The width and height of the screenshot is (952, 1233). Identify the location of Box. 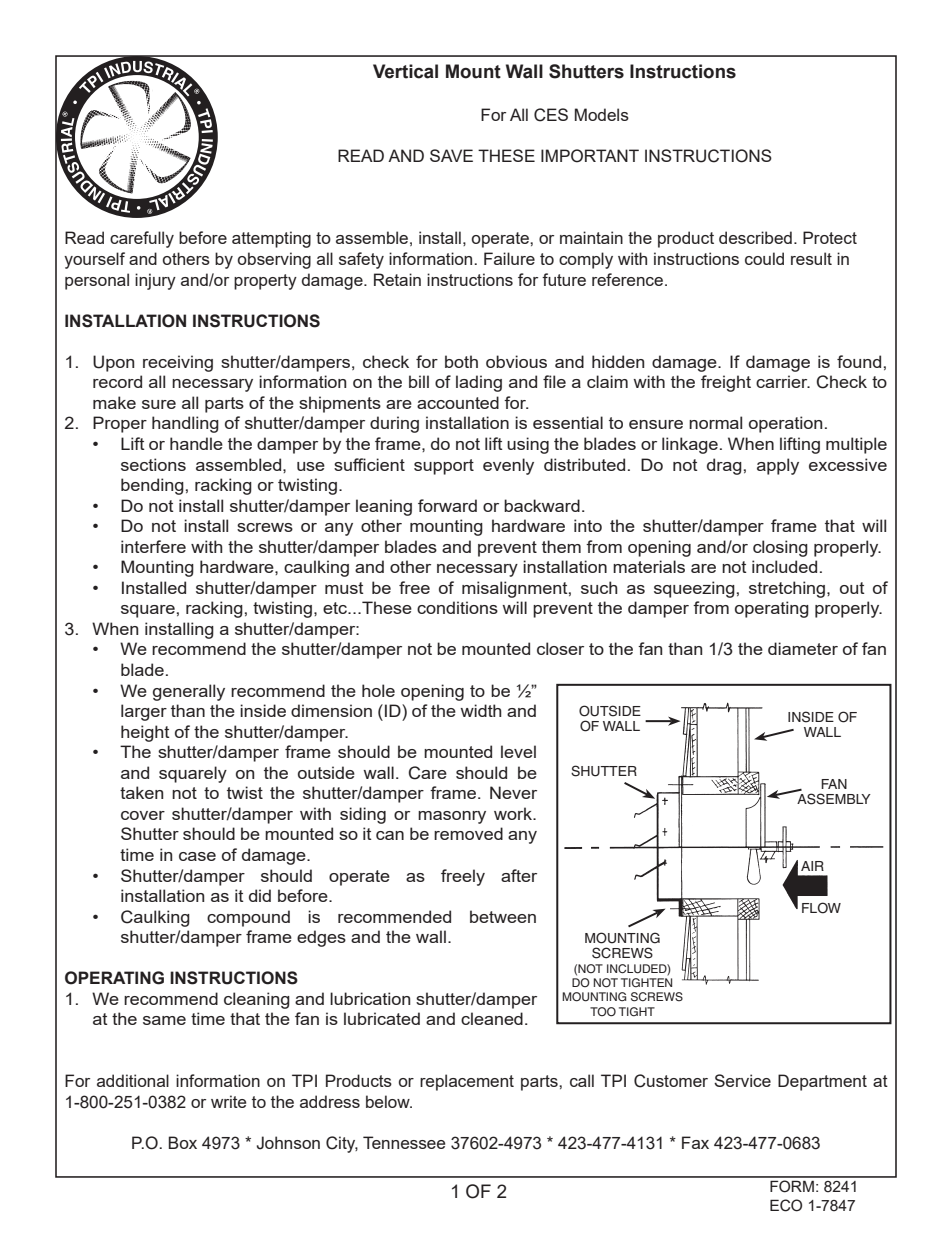
(183, 1142).
